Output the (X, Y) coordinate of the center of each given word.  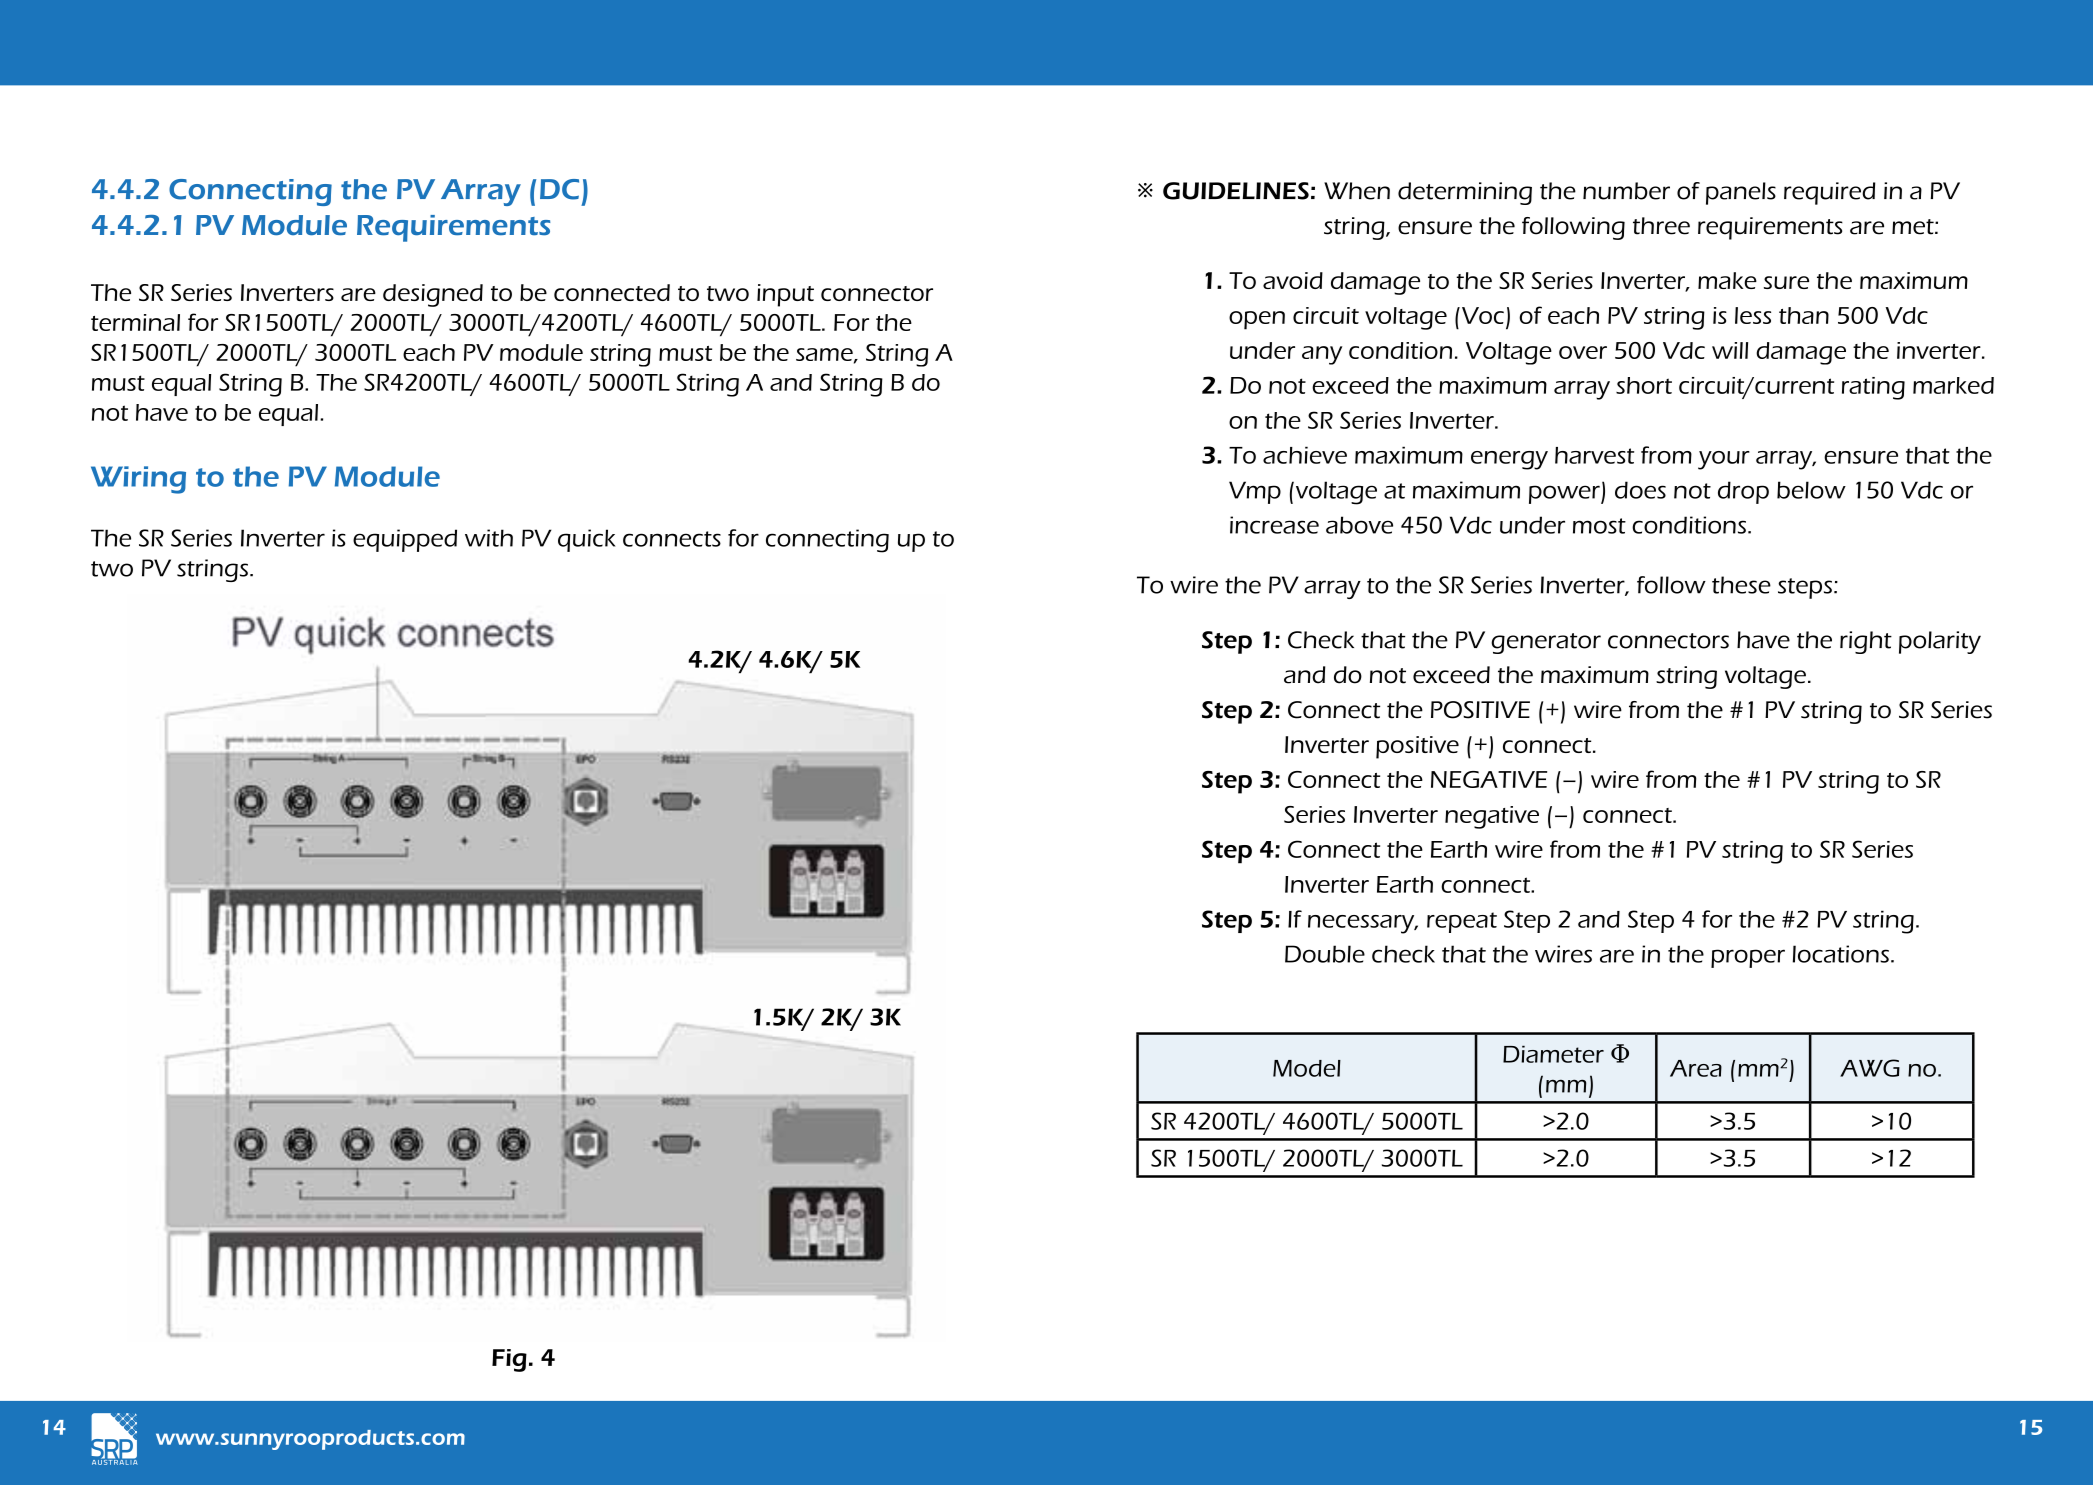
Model (1307, 1068)
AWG (1870, 1068)
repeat (1462, 922)
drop (1743, 492)
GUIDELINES (1236, 191)
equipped (405, 540)
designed (433, 295)
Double (1325, 954)
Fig (509, 1360)
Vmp (1255, 492)
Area (1696, 1068)
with (489, 538)
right (1866, 642)
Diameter (1553, 1054)
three (1661, 226)
